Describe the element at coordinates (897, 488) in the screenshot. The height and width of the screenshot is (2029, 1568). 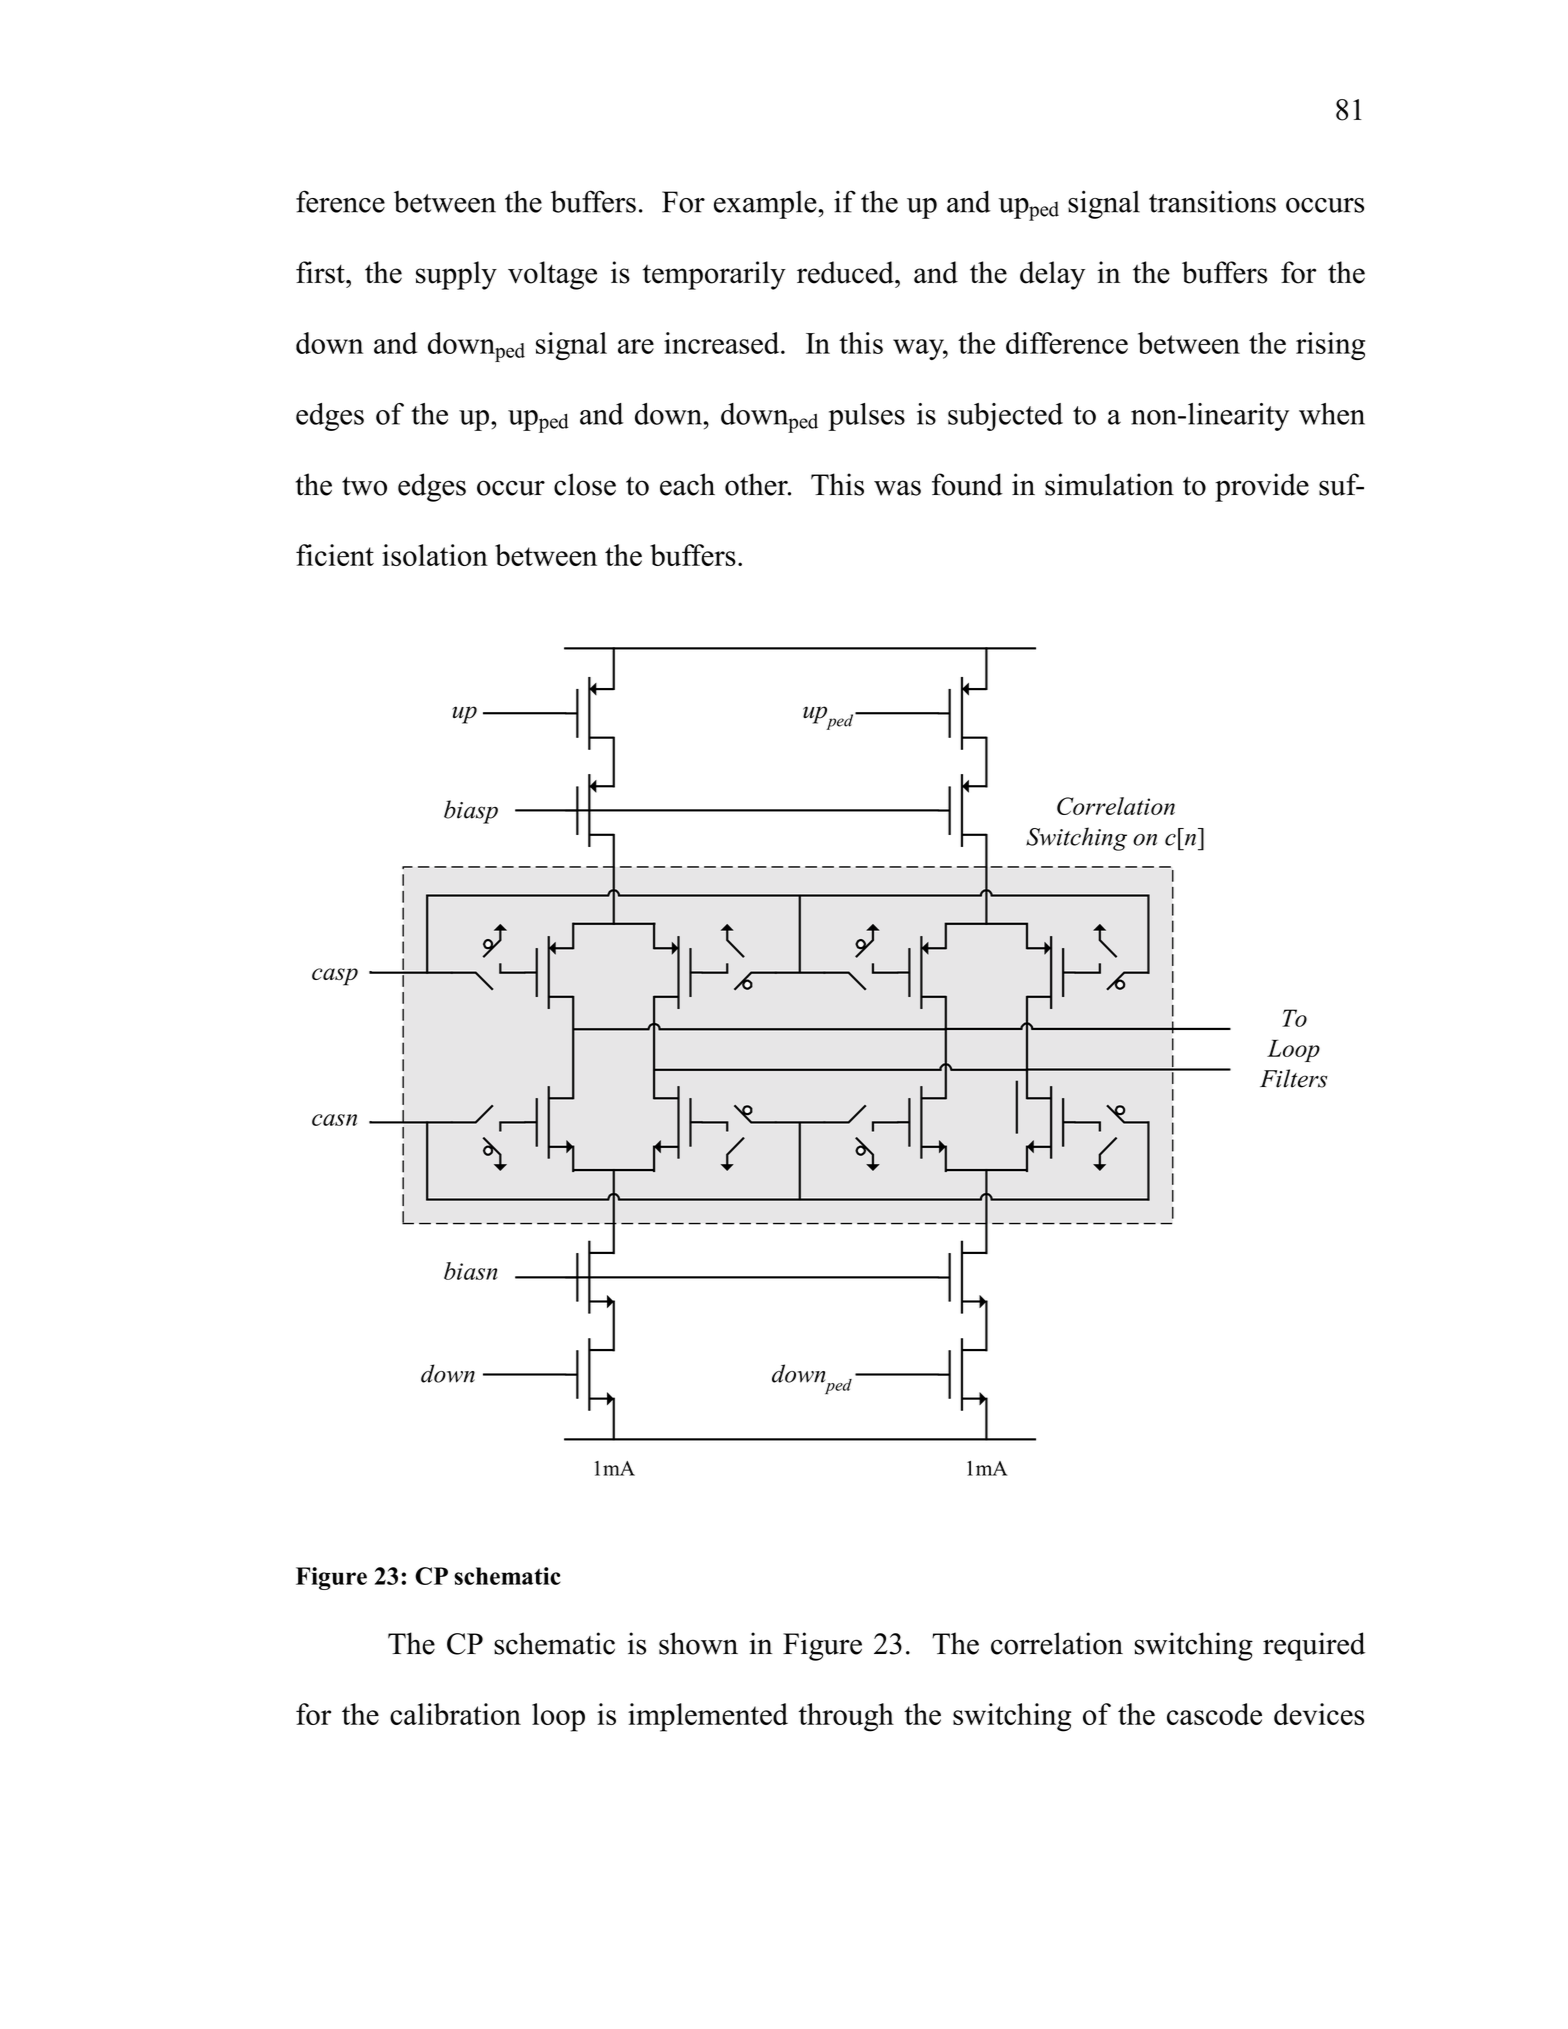
I see `was` at that location.
